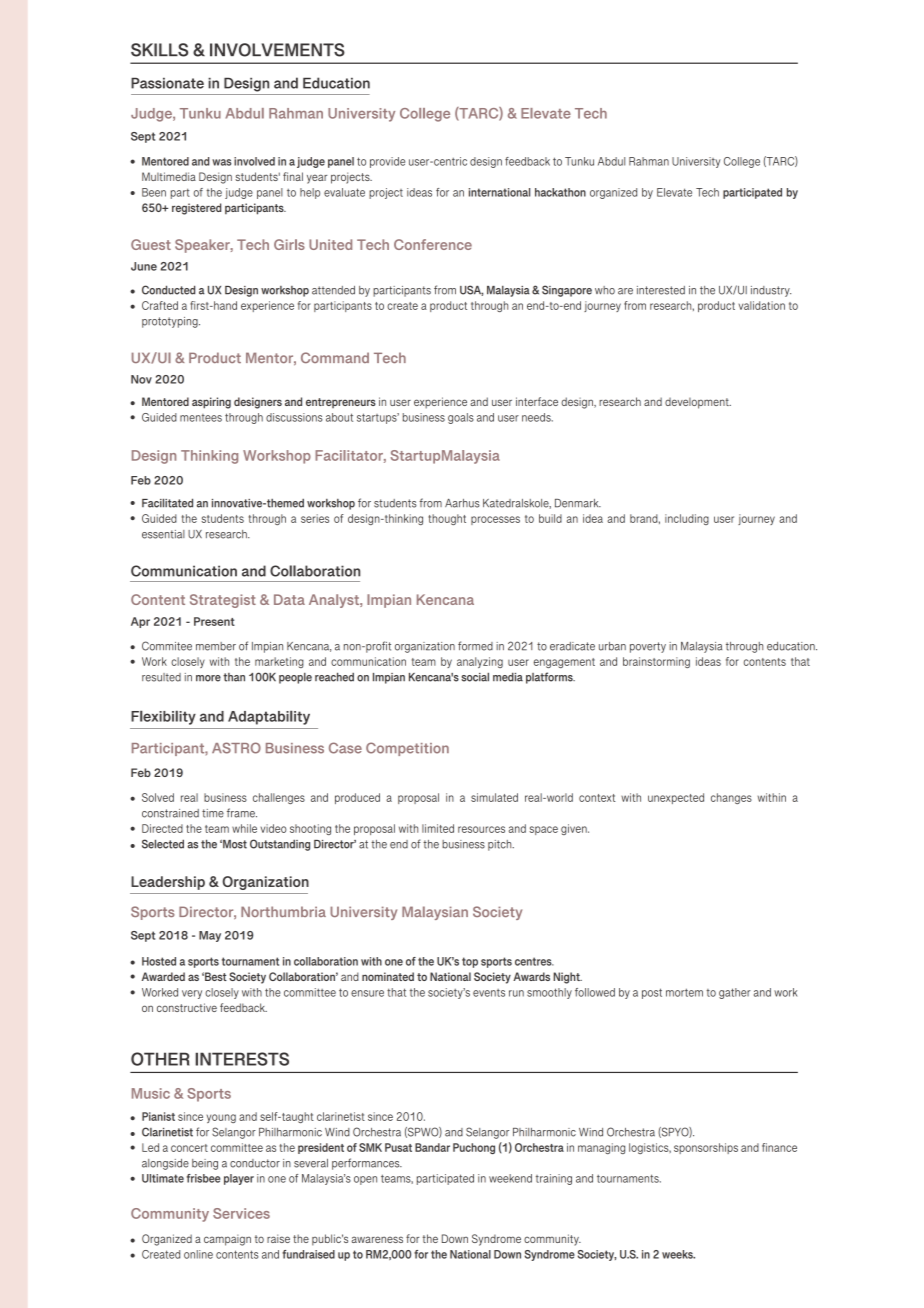 This document has height=1308, width=924. Describe the element at coordinates (462, 503) in the document. I see `Aarhus` at that location.
